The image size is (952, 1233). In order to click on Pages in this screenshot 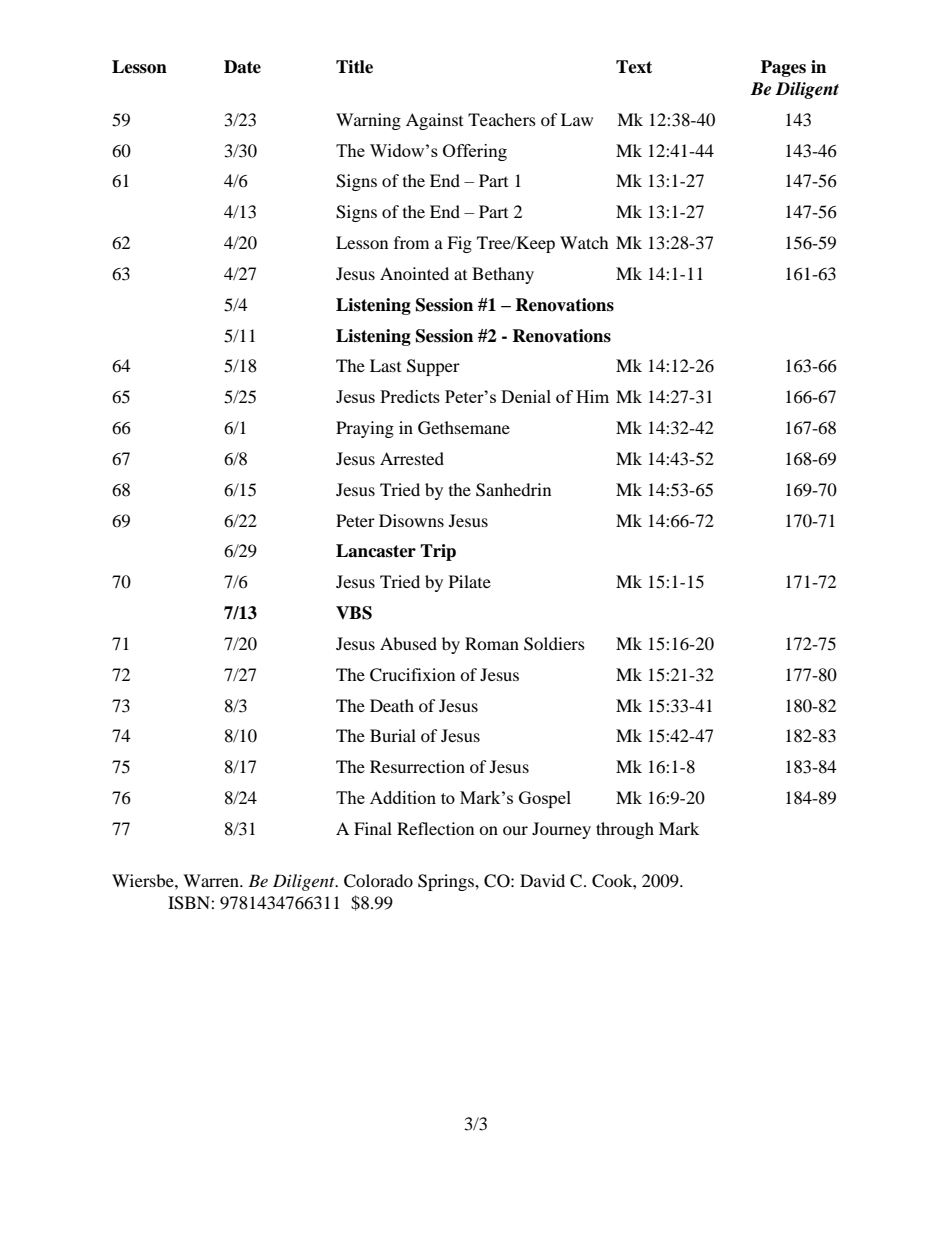, I will do `click(783, 68)`.
